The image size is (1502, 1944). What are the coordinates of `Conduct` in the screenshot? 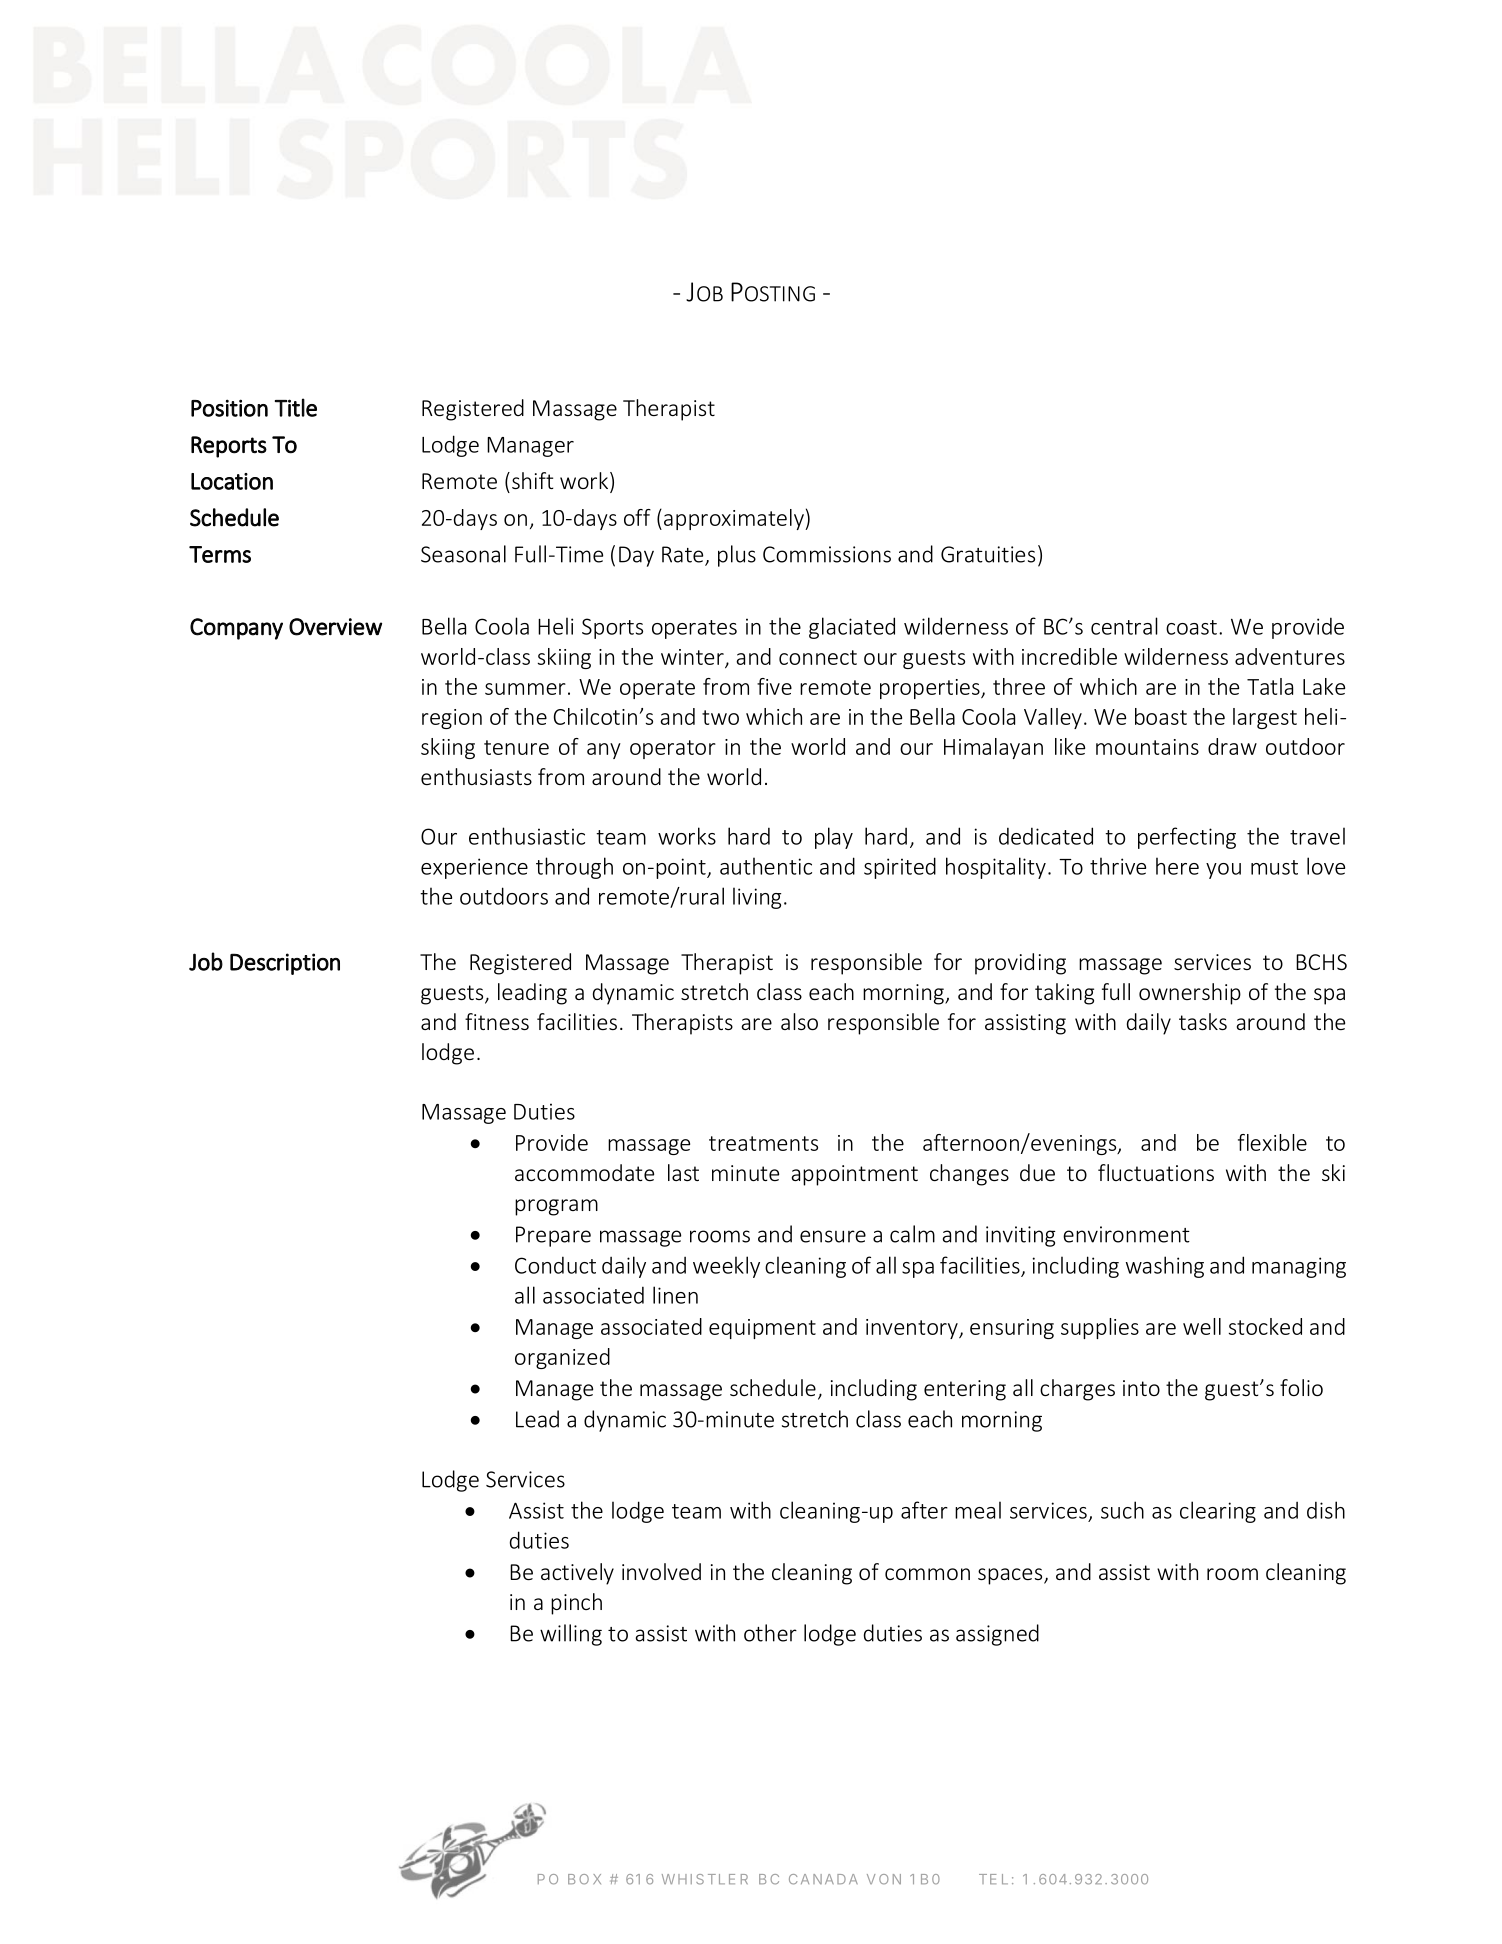 It's located at (555, 1265).
